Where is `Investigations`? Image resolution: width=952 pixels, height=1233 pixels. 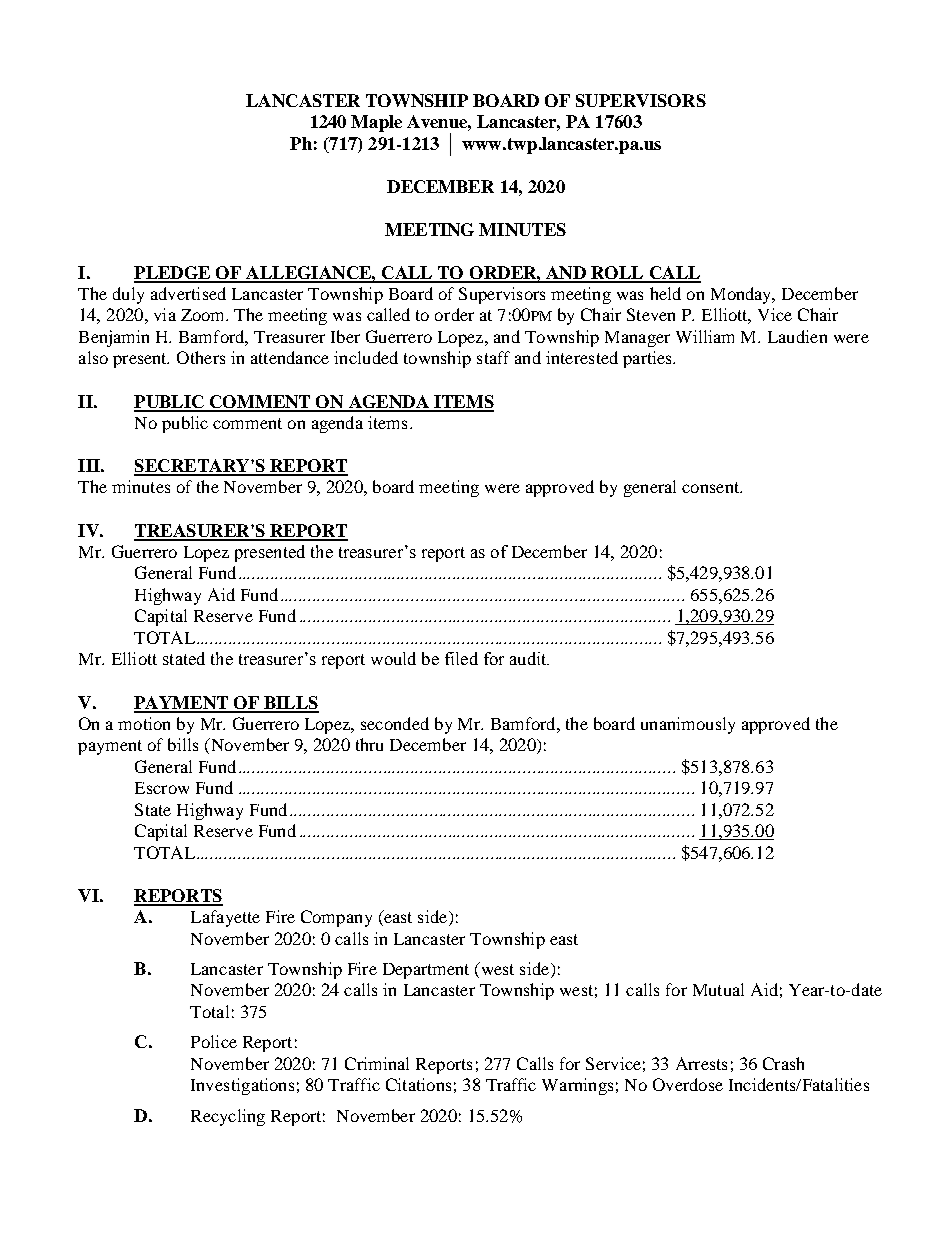 Investigations is located at coordinates (242, 1086).
